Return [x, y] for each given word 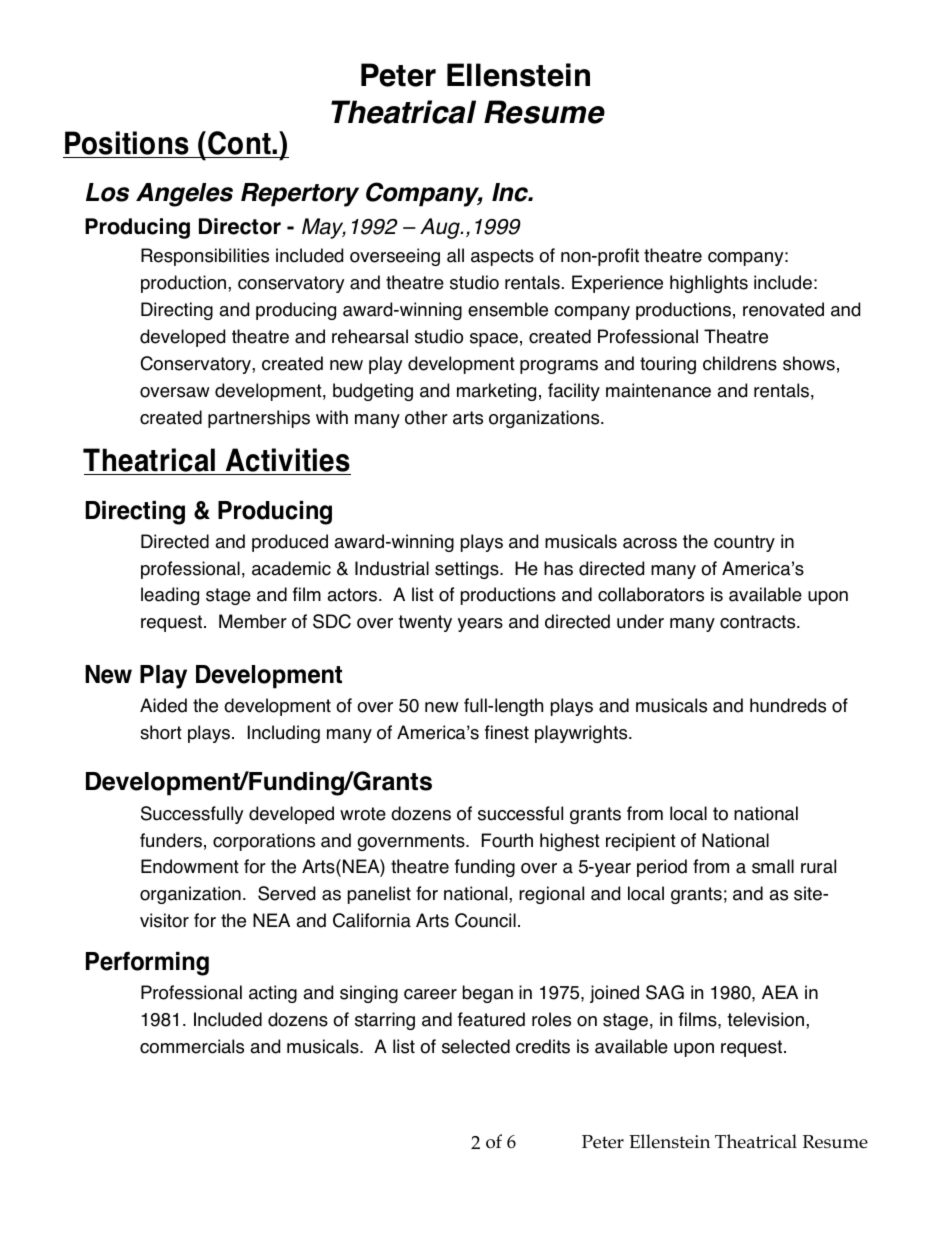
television [765, 1019]
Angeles [184, 195]
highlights [709, 284]
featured [491, 1019]
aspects [502, 257]
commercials [192, 1046]
